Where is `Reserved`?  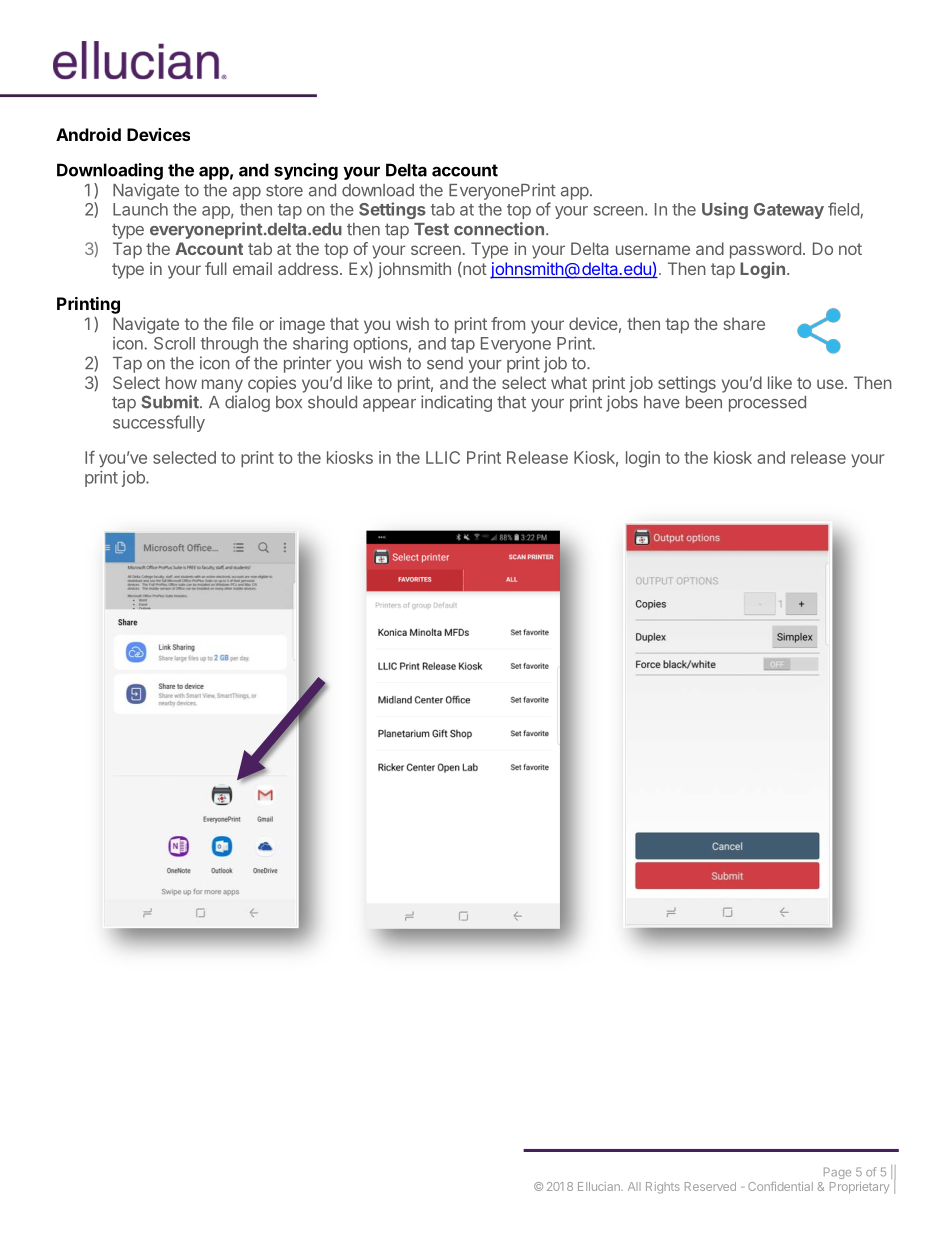 Reserved is located at coordinates (710, 1186).
